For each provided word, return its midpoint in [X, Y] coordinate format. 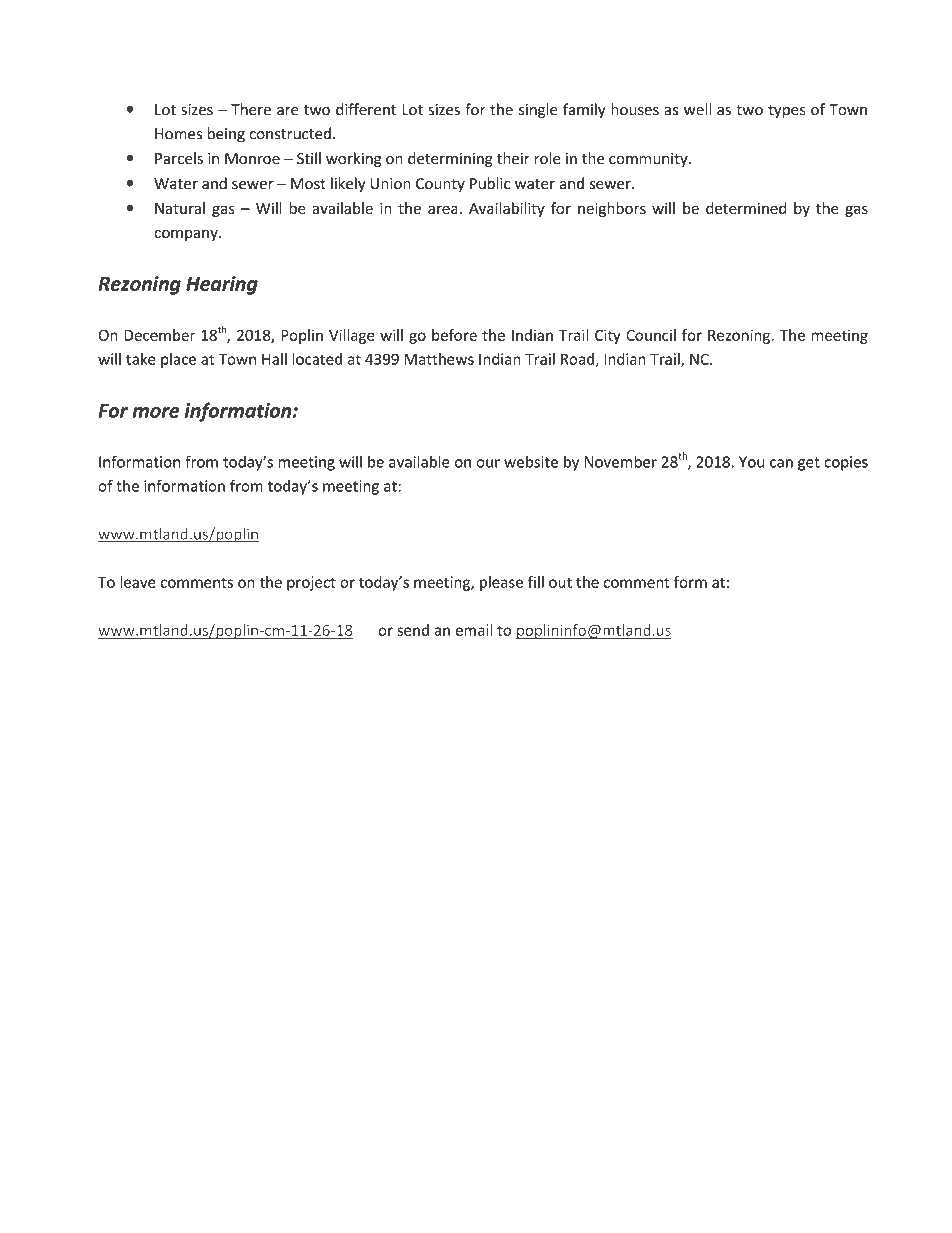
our [488, 463]
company [187, 235]
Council [651, 335]
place [178, 360]
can [781, 463]
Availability [507, 209]
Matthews [439, 359]
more [156, 412]
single [538, 111]
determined [746, 208]
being [226, 135]
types [787, 111]
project [311, 583]
